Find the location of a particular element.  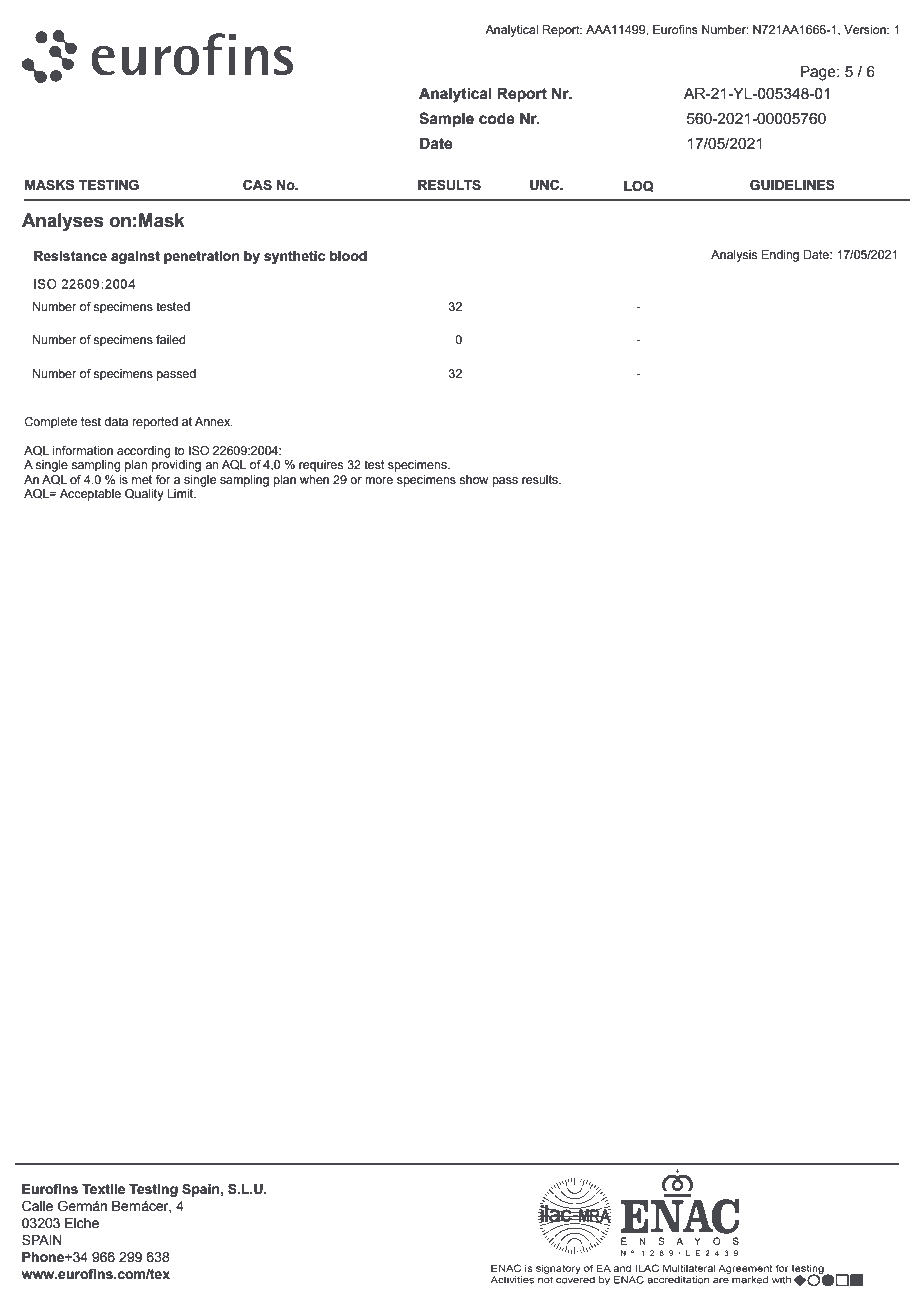

show is located at coordinates (473, 479).
